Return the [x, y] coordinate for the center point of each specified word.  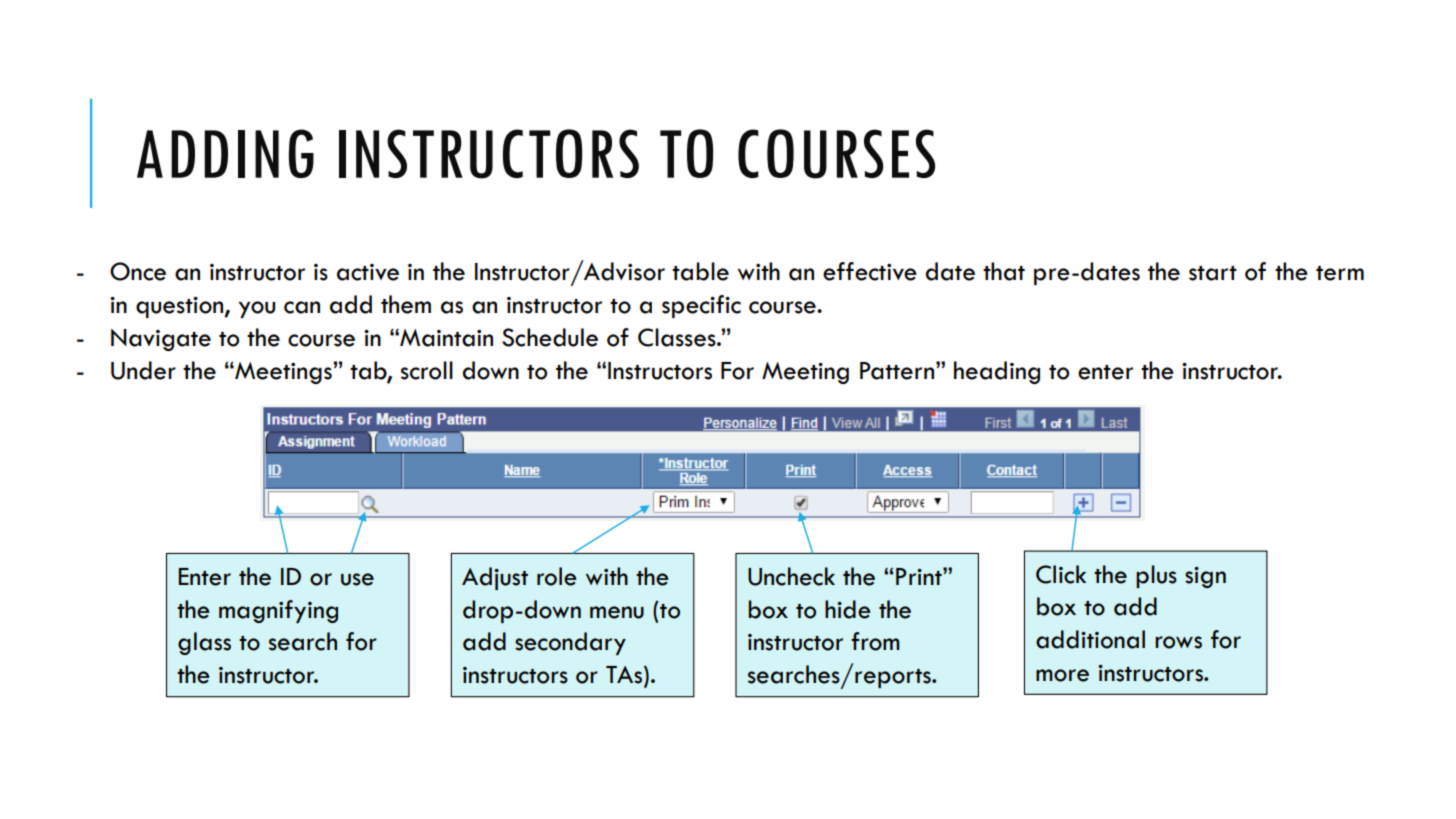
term [1340, 273]
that [1004, 271]
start [1213, 273]
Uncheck [791, 576]
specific [701, 306]
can [302, 307]
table [700, 271]
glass [204, 643]
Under [143, 370]
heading [997, 372]
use [357, 579]
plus [1156, 576]
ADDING [225, 153]
